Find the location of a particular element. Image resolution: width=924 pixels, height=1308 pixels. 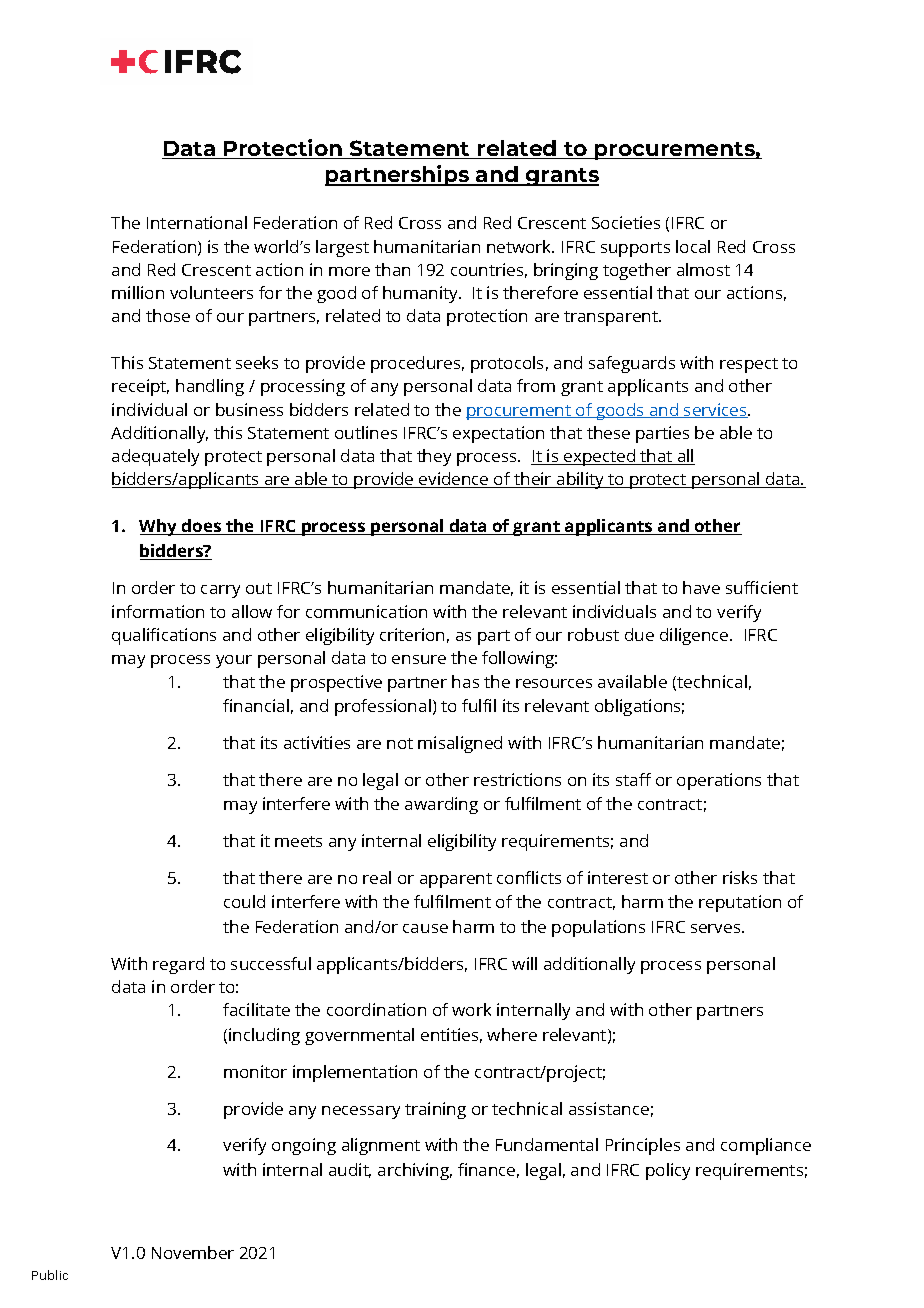

than is located at coordinates (392, 269).
